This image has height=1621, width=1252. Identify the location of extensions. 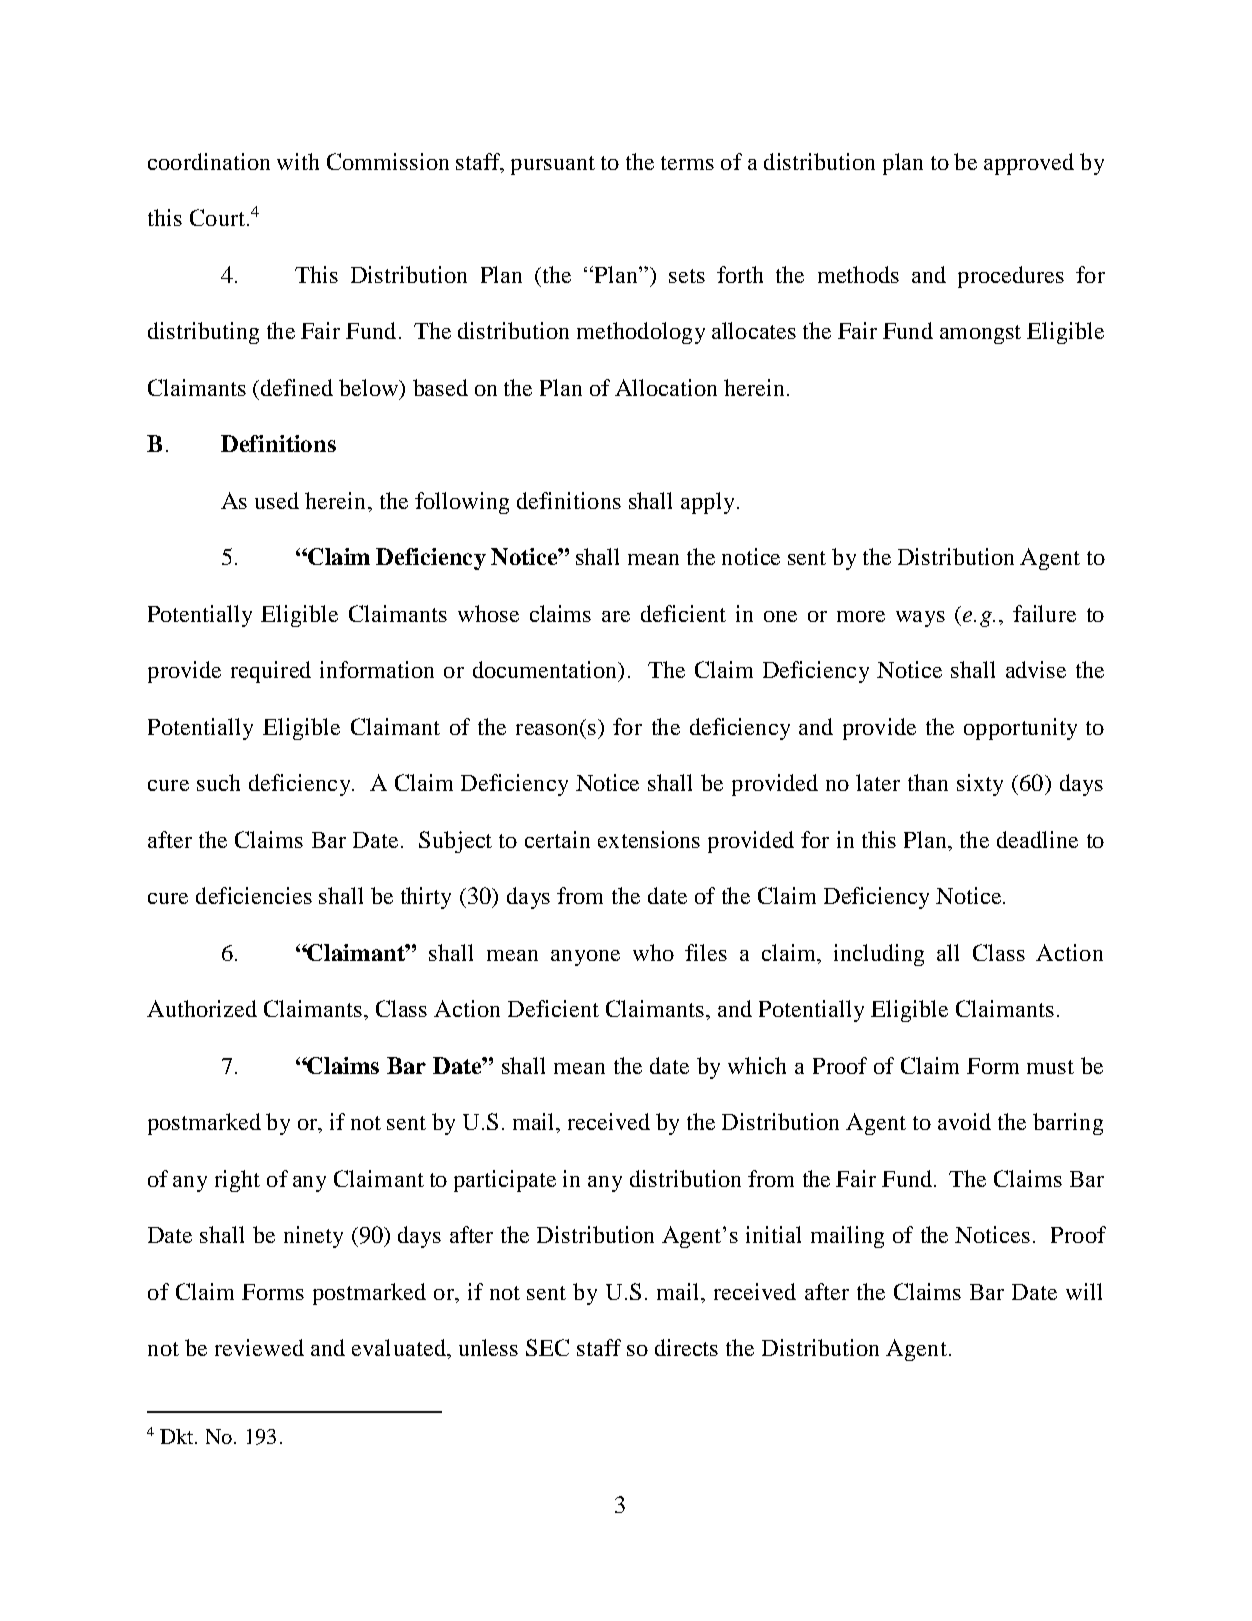
(649, 839).
